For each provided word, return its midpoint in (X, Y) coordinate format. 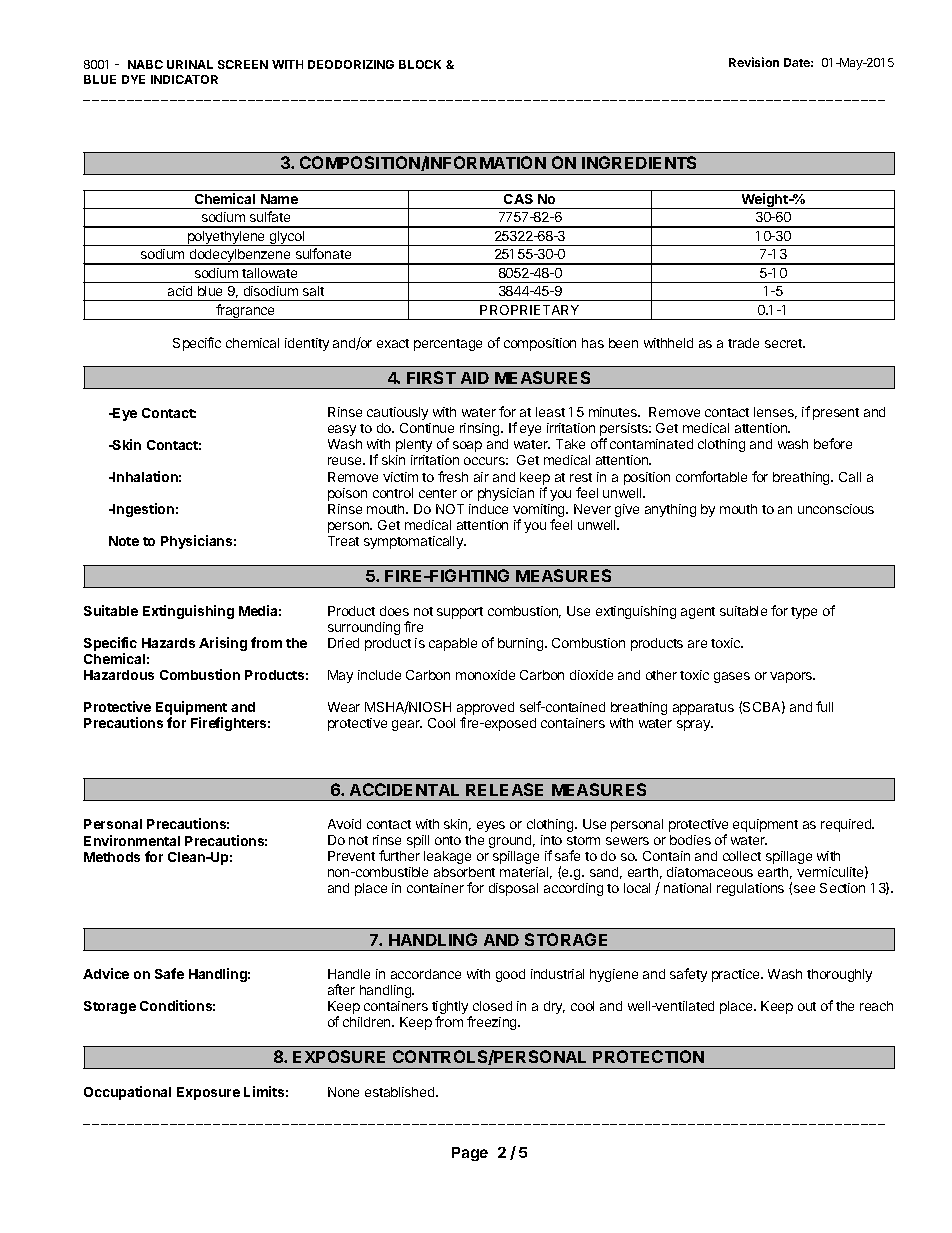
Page (470, 1154)
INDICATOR (184, 79)
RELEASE (504, 789)
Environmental (132, 840)
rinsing (481, 429)
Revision (754, 62)
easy (342, 430)
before (833, 443)
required (847, 825)
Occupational (127, 1093)
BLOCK (420, 64)
